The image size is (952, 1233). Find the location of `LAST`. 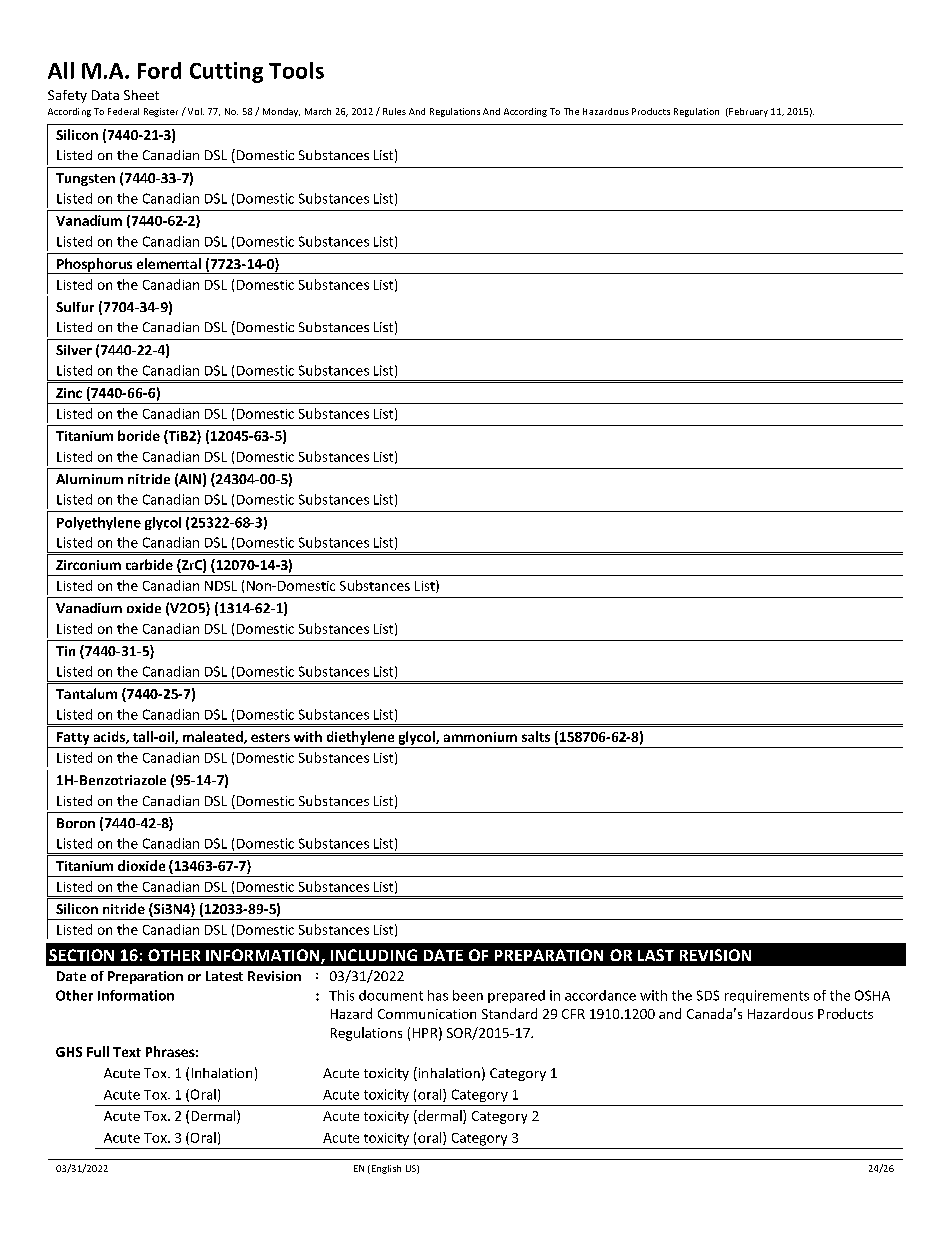

LAST is located at coordinates (656, 955).
